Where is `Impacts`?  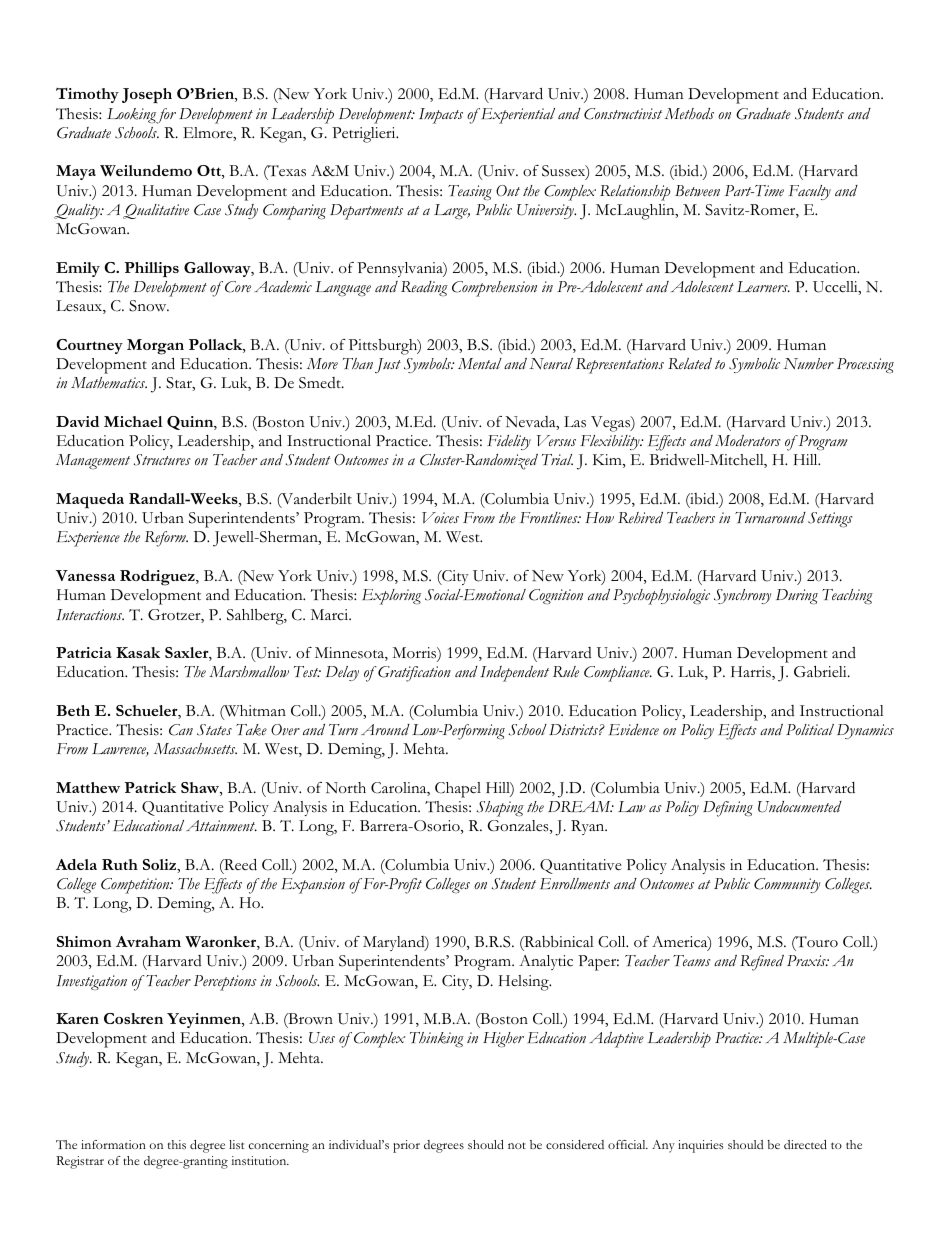 Impacts is located at coordinates (441, 116).
